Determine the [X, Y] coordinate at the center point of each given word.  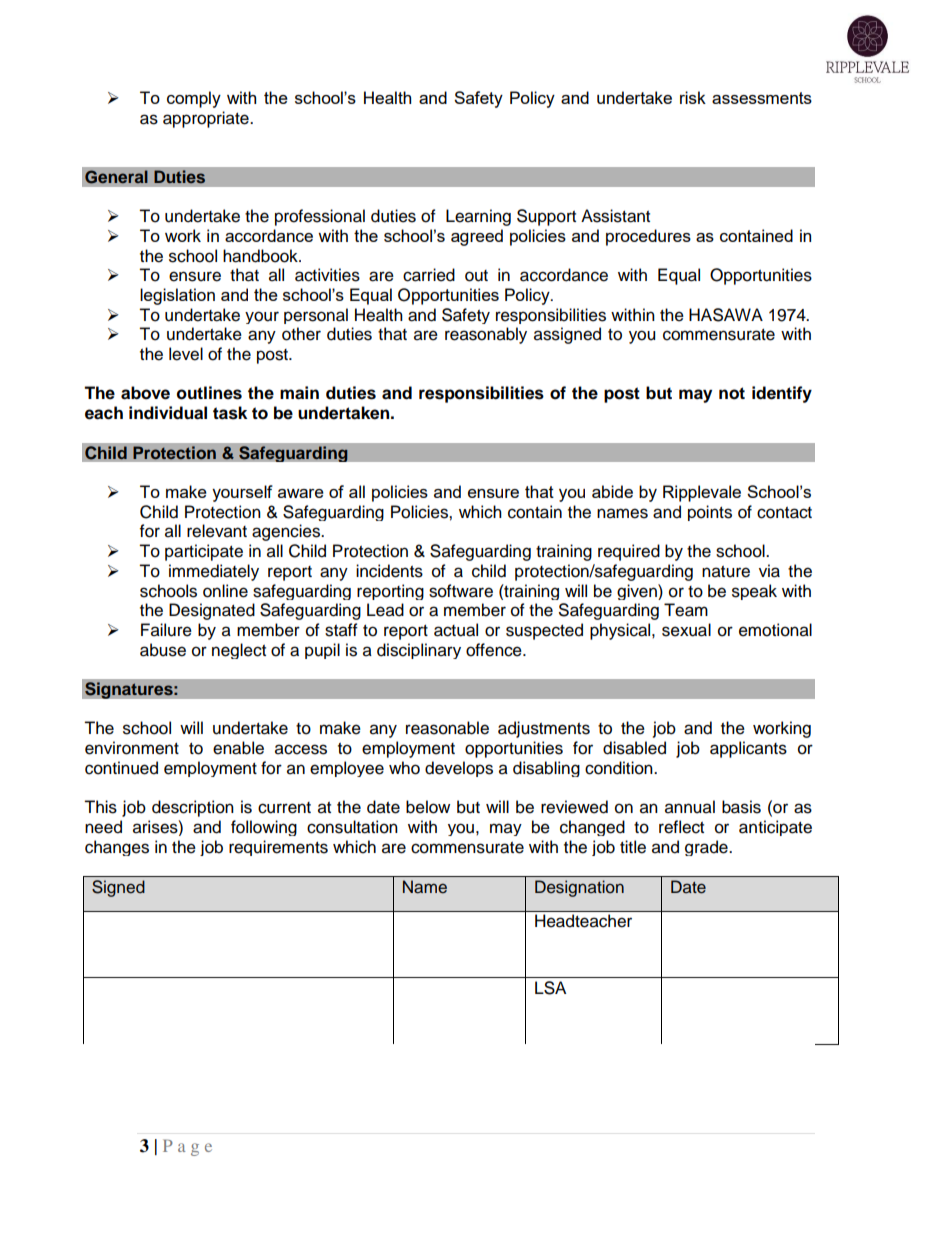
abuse [163, 650]
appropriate [207, 119]
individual [168, 413]
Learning [478, 217]
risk [693, 97]
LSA [550, 988]
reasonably [486, 335]
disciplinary [419, 651]
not [732, 393]
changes [117, 848]
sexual [686, 630]
